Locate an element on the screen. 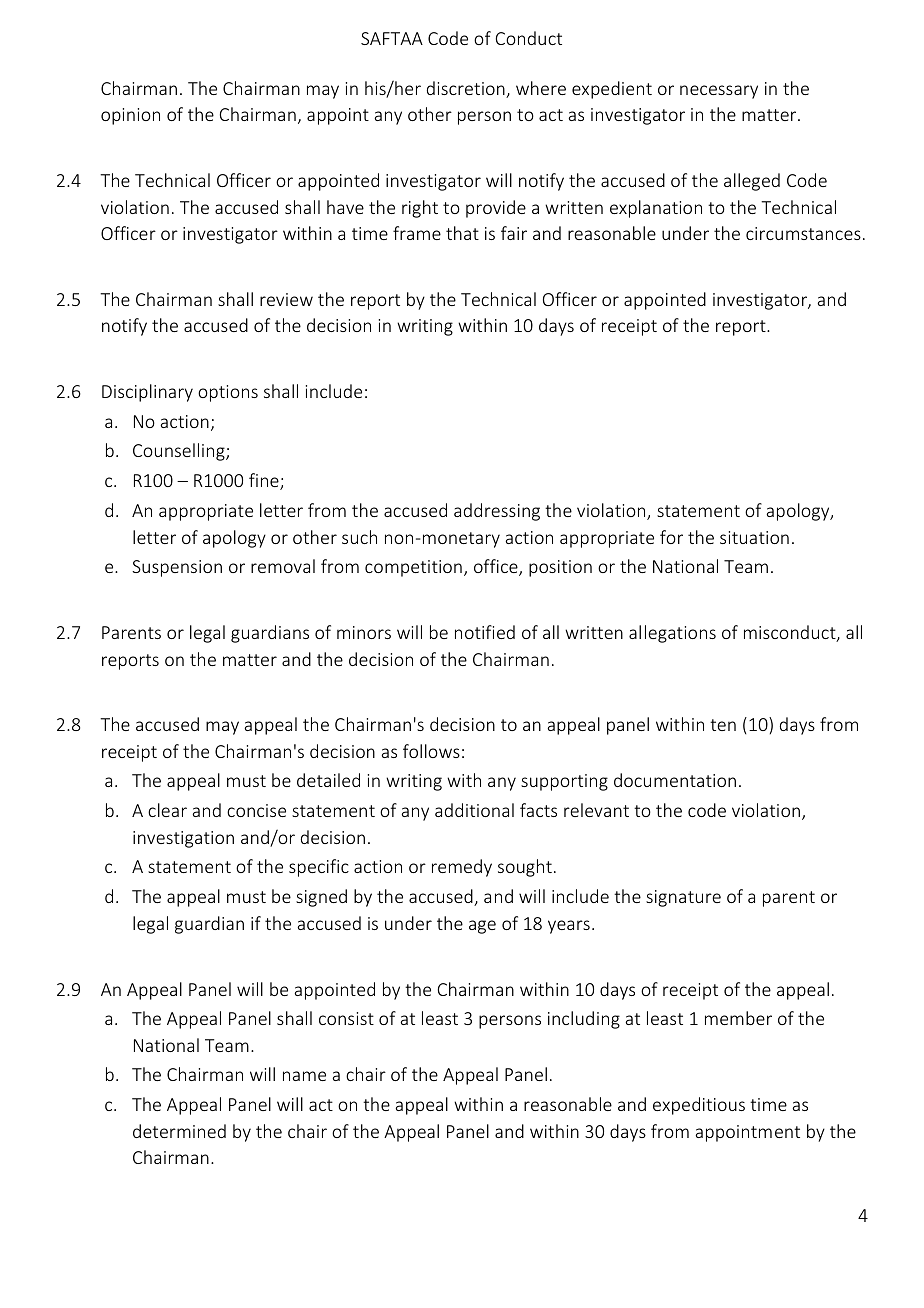 This screenshot has height=1308, width=924. discretion is located at coordinates (467, 89).
